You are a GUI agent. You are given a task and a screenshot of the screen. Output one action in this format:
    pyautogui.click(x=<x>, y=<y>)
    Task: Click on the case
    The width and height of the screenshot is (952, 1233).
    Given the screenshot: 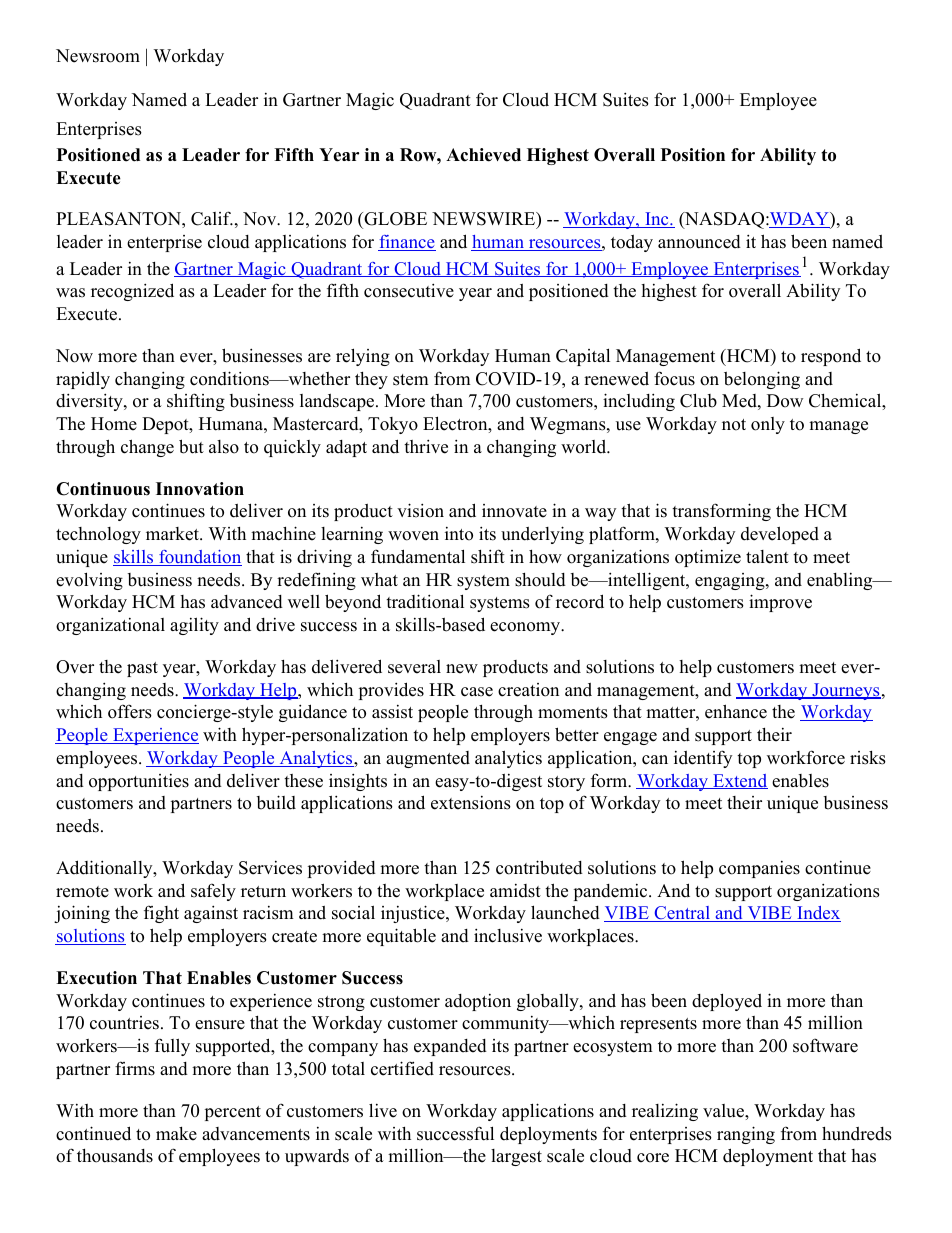 What is the action you would take?
    pyautogui.click(x=477, y=692)
